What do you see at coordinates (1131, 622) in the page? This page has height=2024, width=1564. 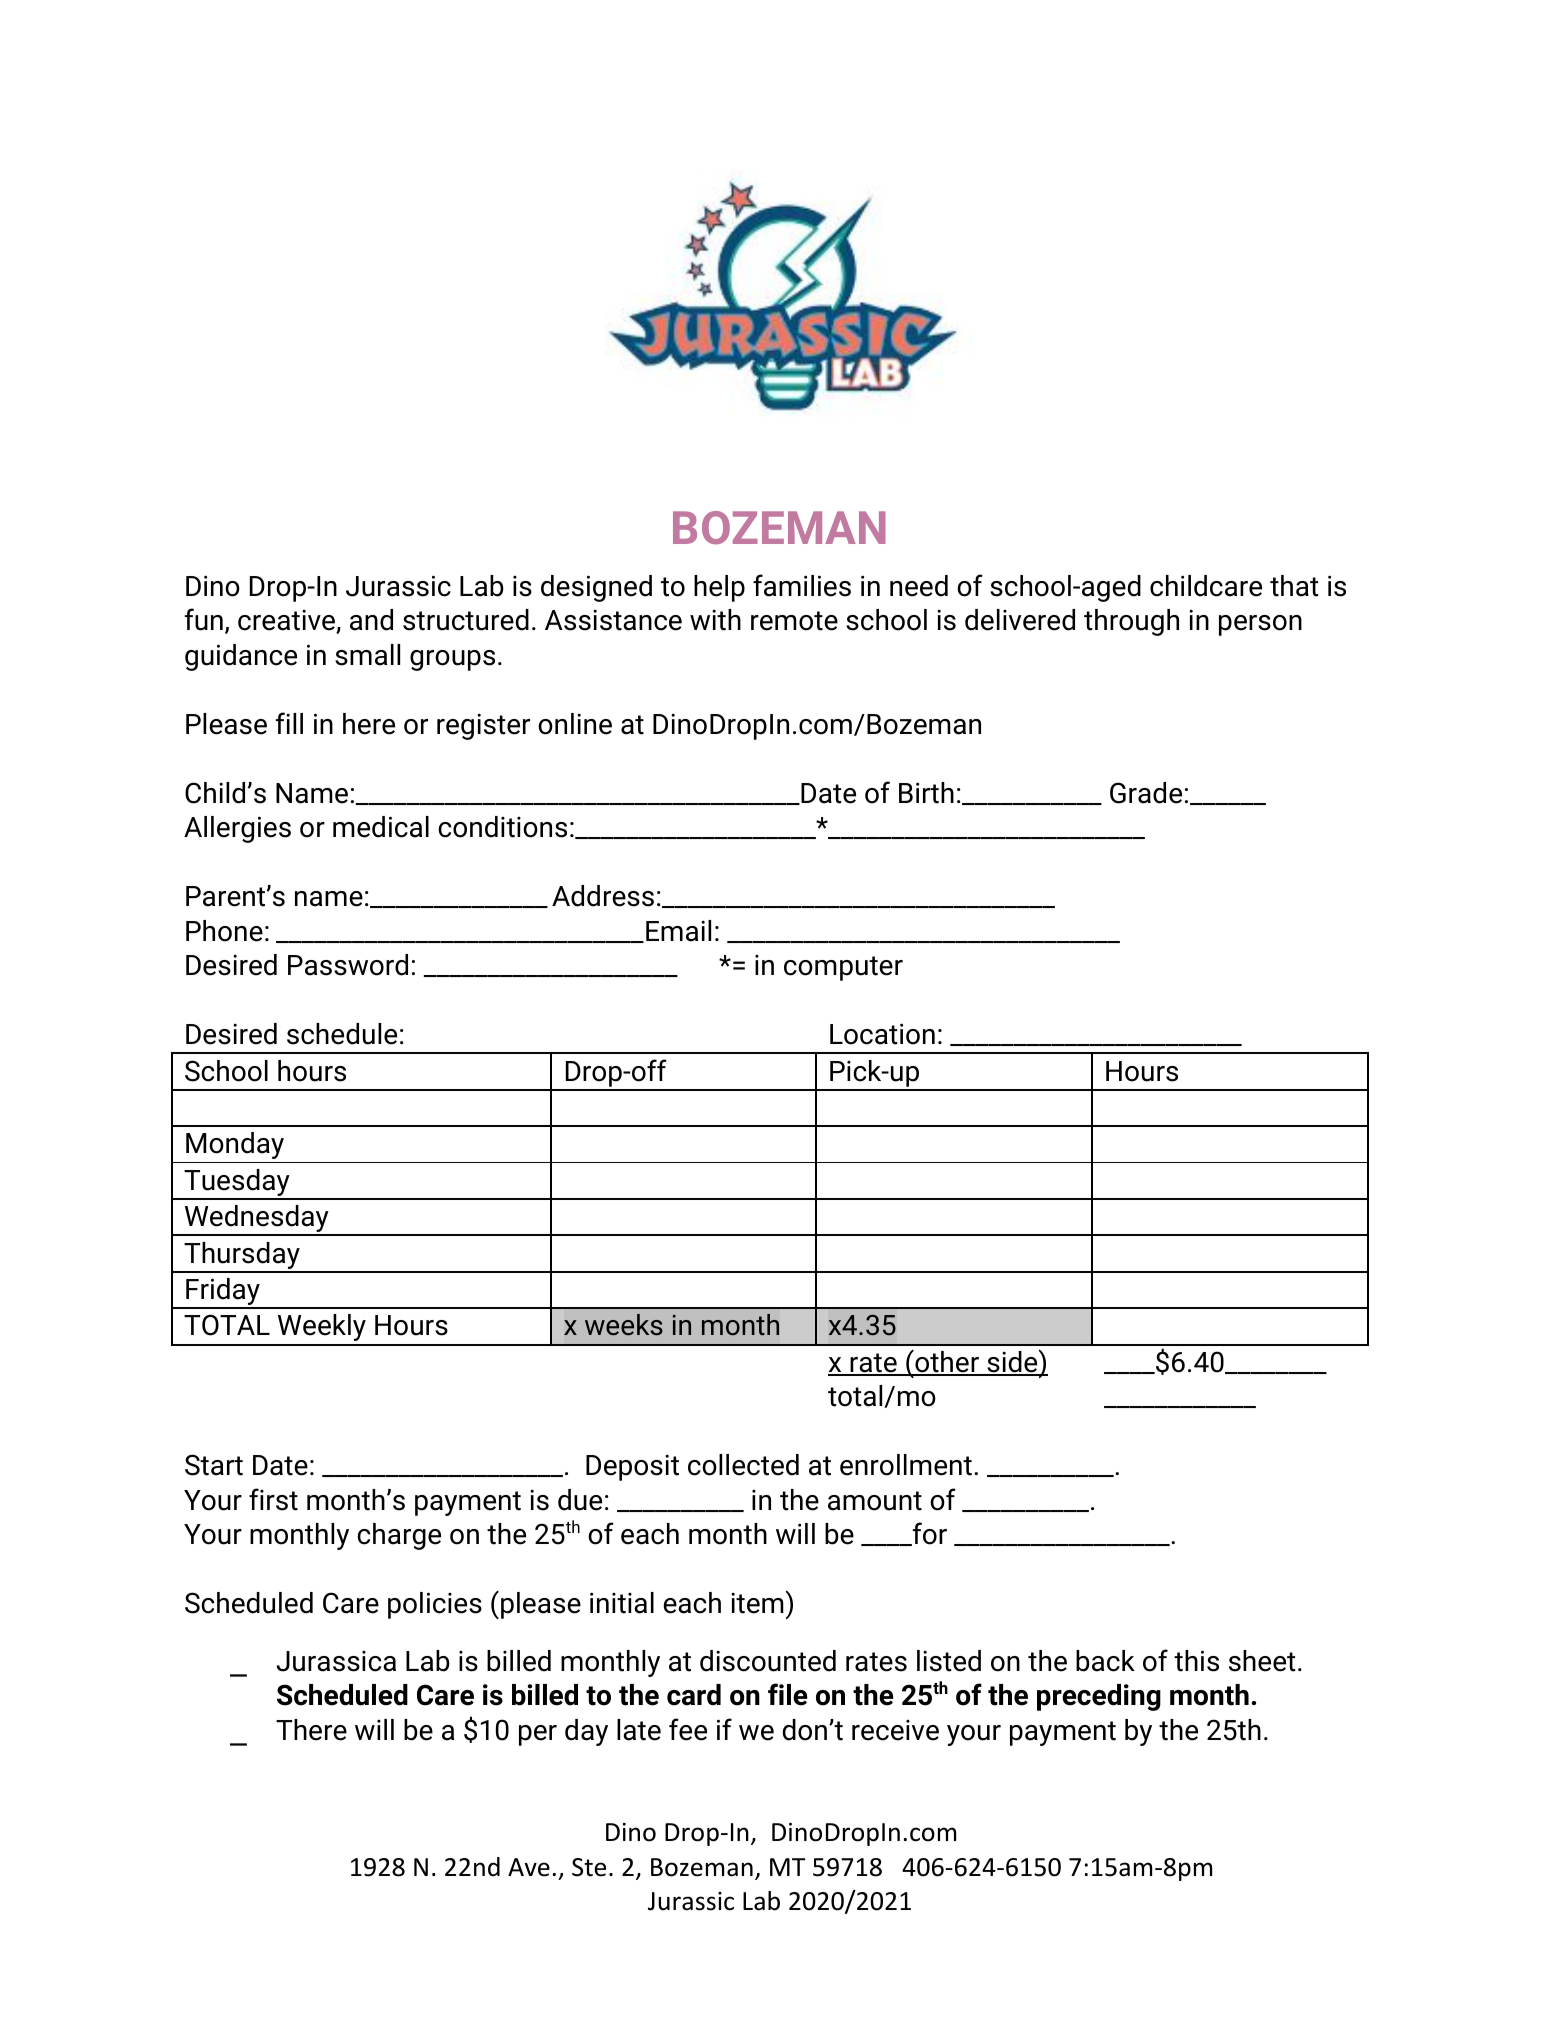 I see `through` at bounding box center [1131, 622].
